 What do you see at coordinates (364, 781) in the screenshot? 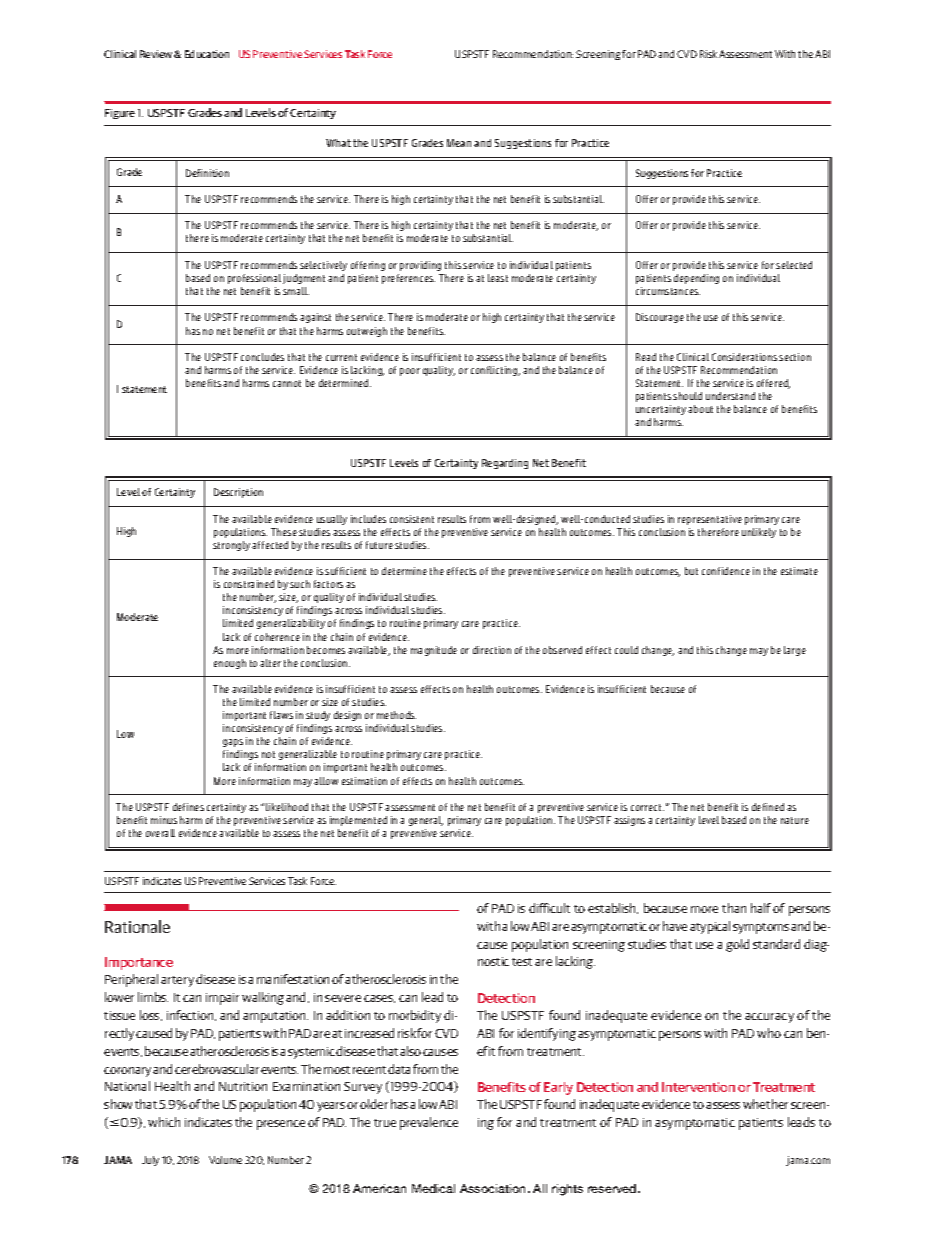
I see `estimation` at bounding box center [364, 781].
